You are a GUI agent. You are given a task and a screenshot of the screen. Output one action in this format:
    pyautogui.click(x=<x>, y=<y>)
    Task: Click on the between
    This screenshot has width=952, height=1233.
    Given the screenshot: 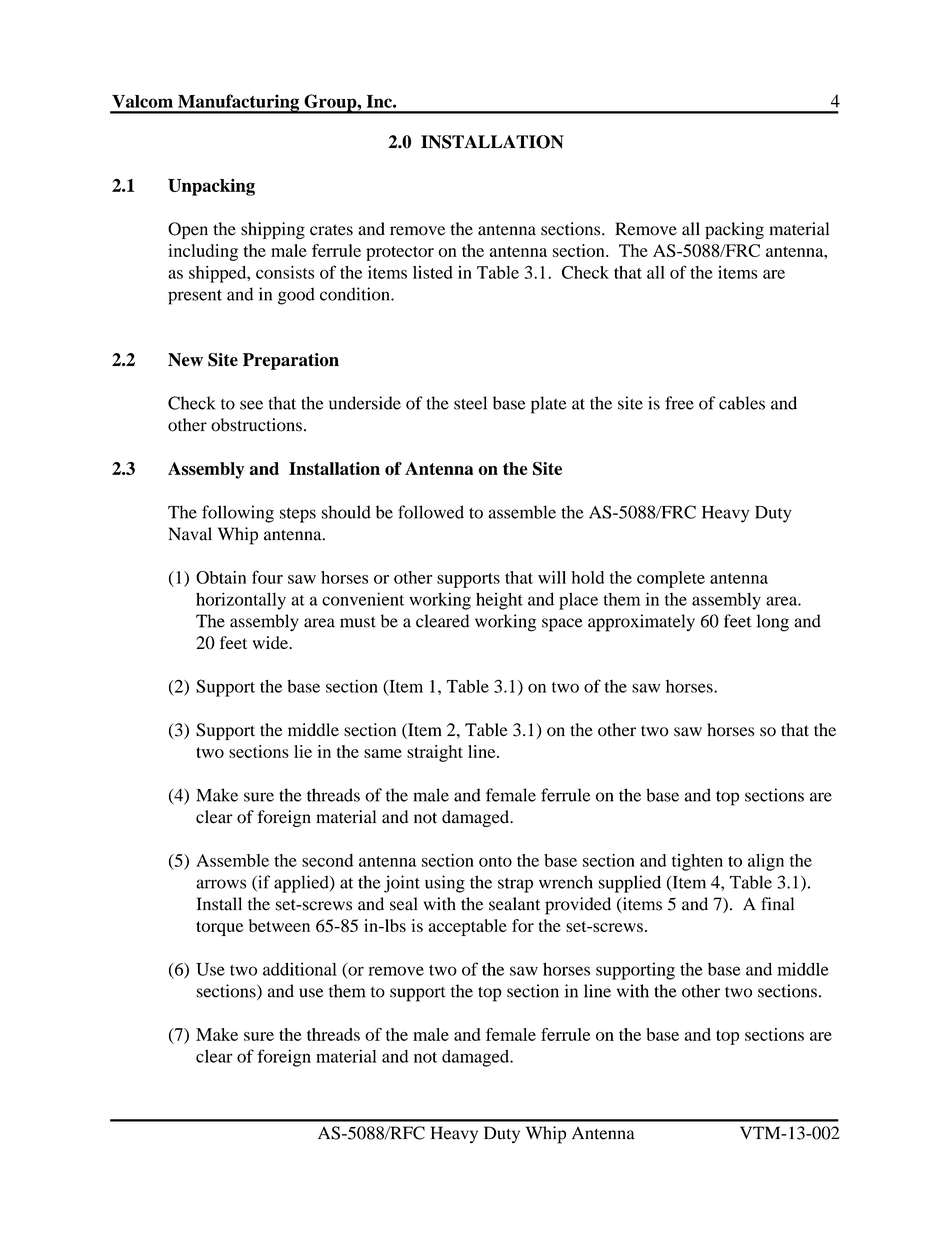 What is the action you would take?
    pyautogui.click(x=279, y=925)
